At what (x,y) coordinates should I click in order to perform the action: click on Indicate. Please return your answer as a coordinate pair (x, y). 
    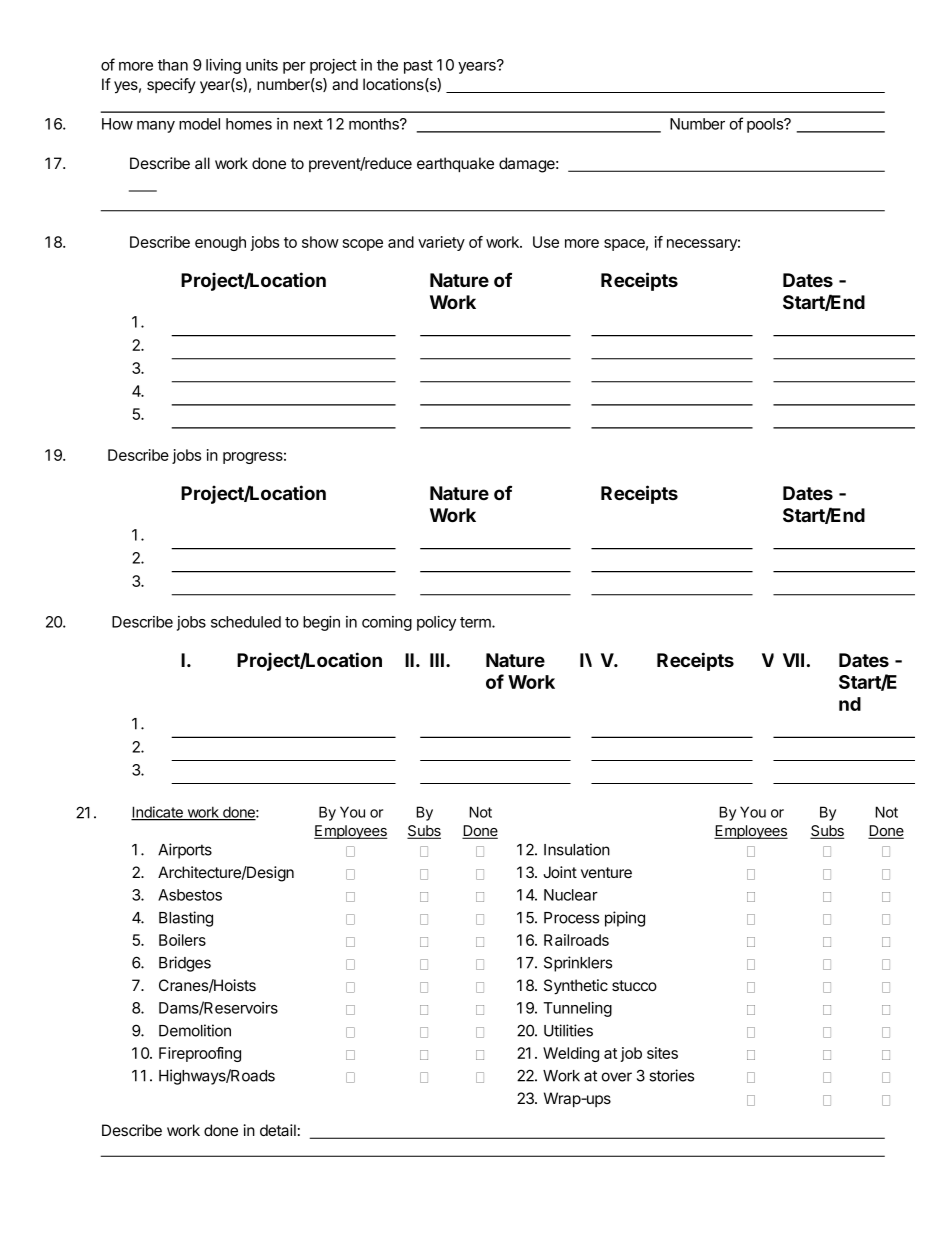
    Looking at the image, I should click on (158, 813).
